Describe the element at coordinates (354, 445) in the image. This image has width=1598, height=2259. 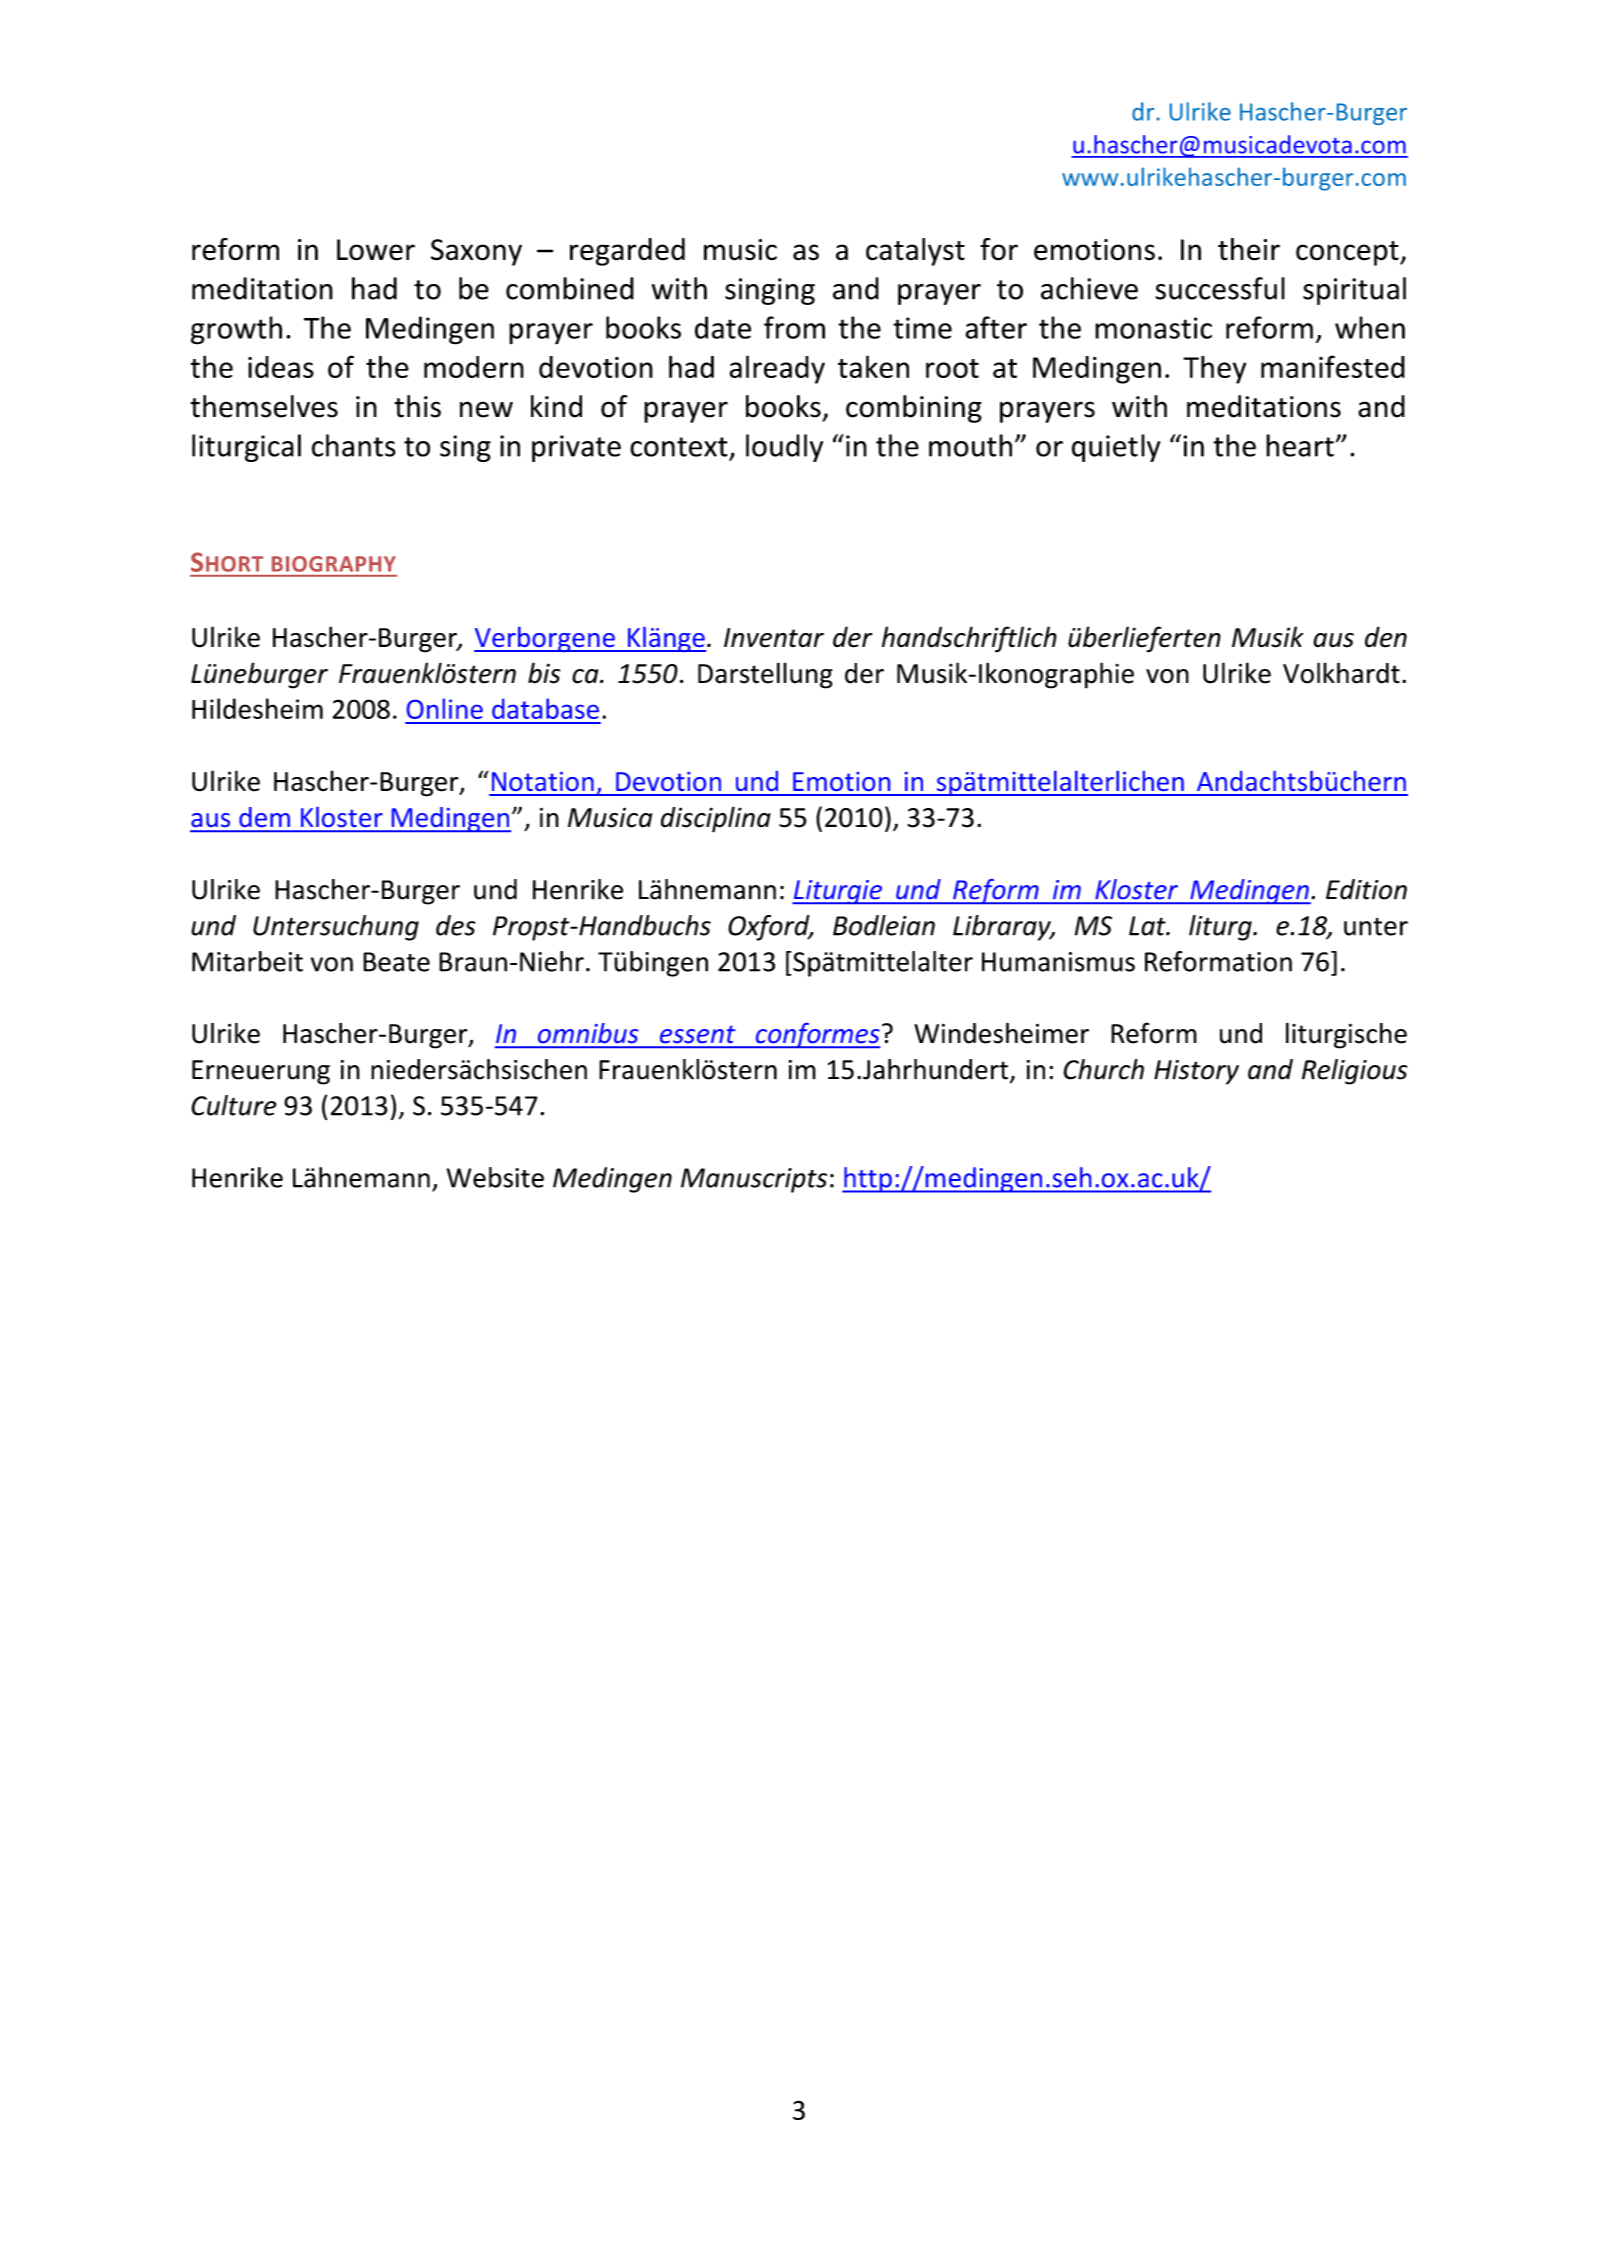
I see `chants` at that location.
